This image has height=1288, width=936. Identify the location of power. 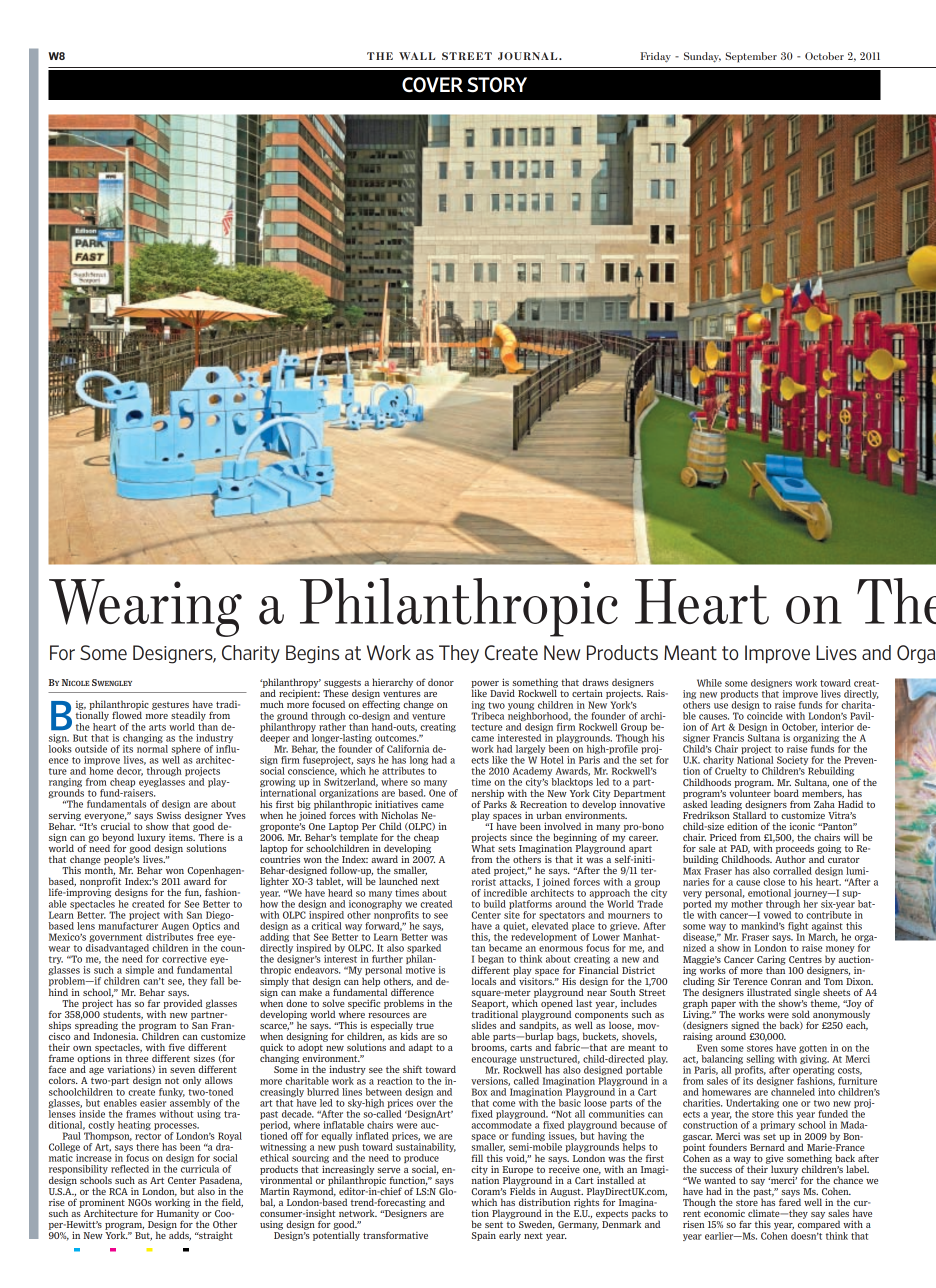
(485, 685).
